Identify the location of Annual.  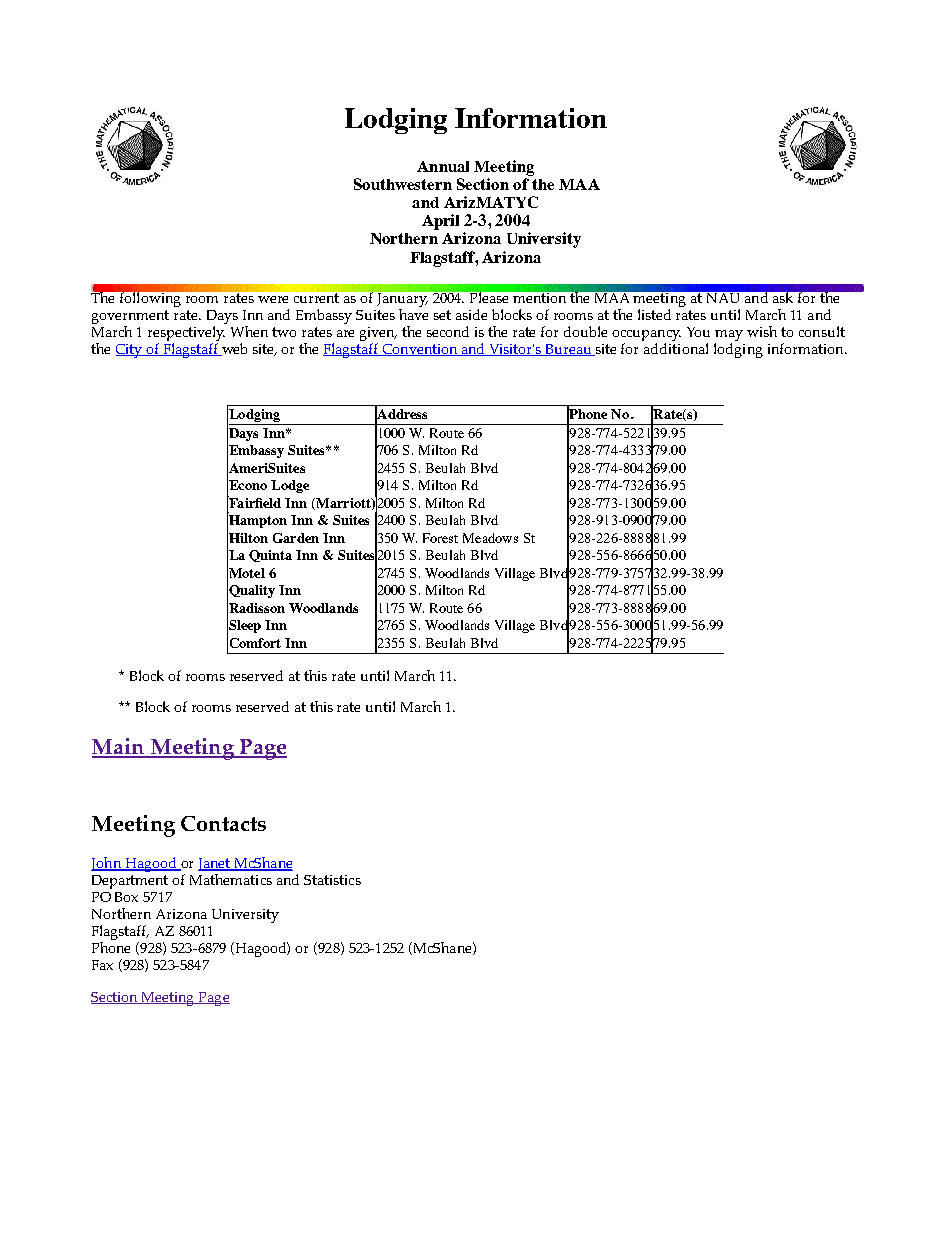
(443, 166).
